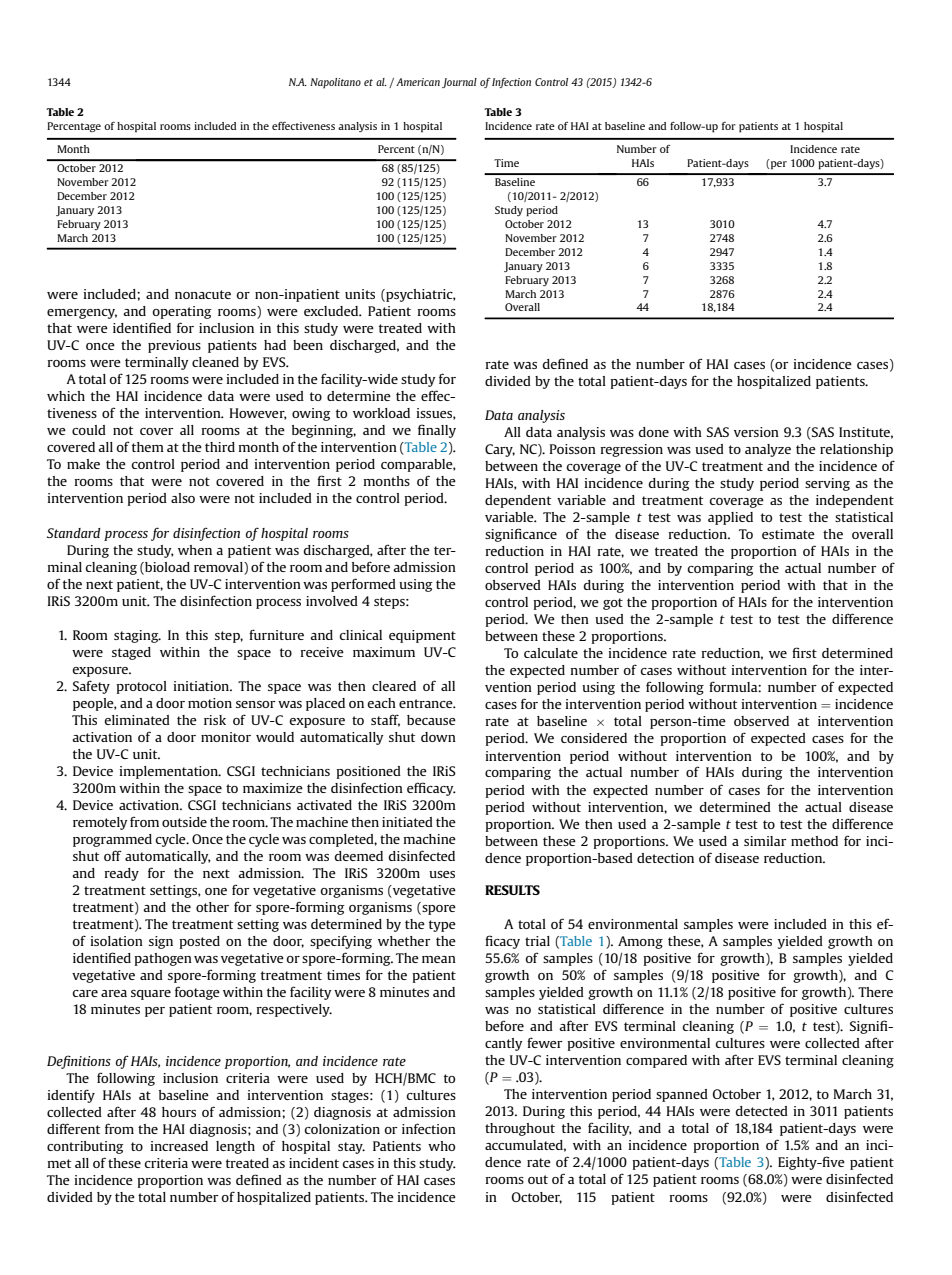 The height and width of the page is (1275, 952). What do you see at coordinates (459, 83) in the page?
I see `Journal` at bounding box center [459, 83].
